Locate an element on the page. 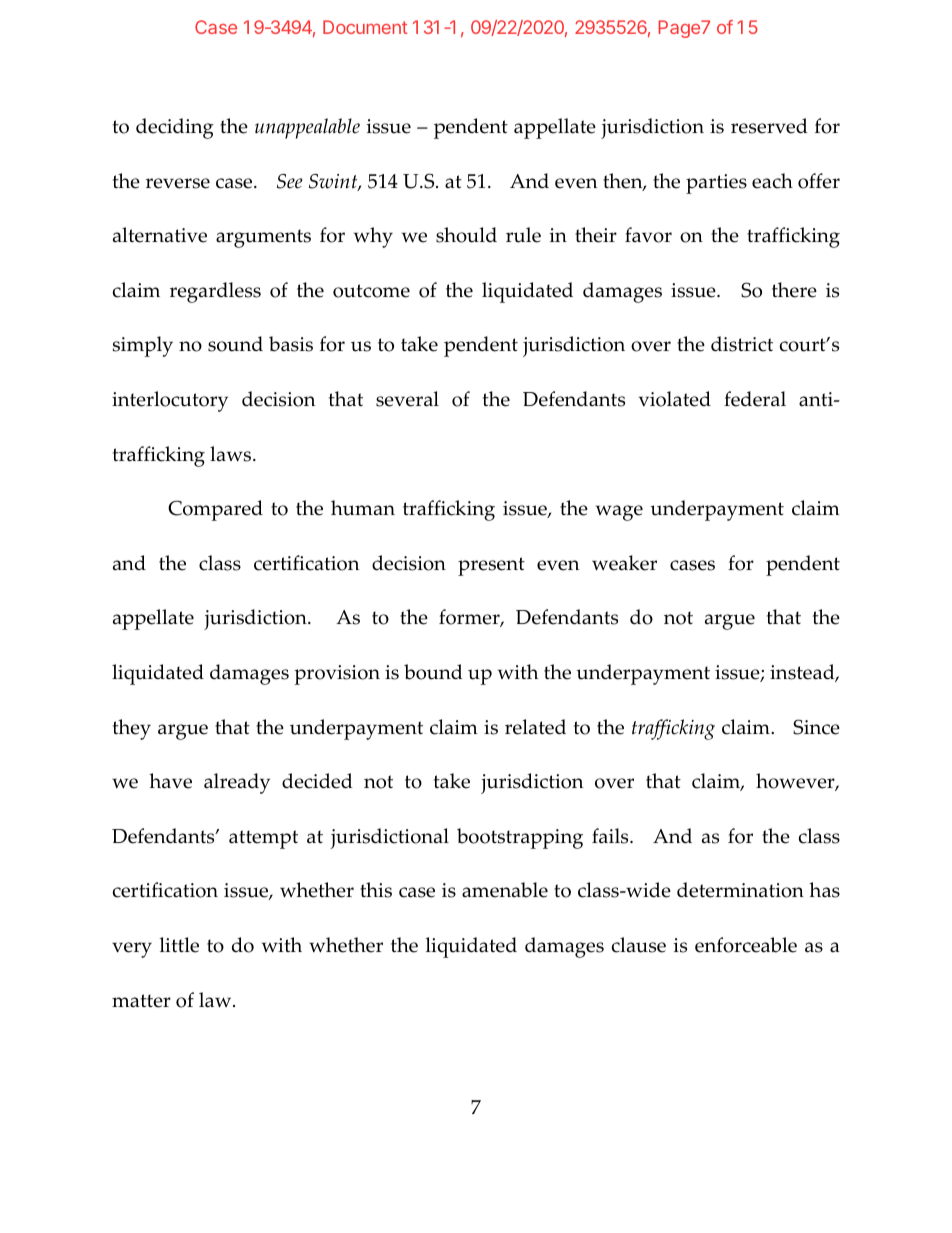 The height and width of the document is (1233, 952). little is located at coordinates (179, 945).
